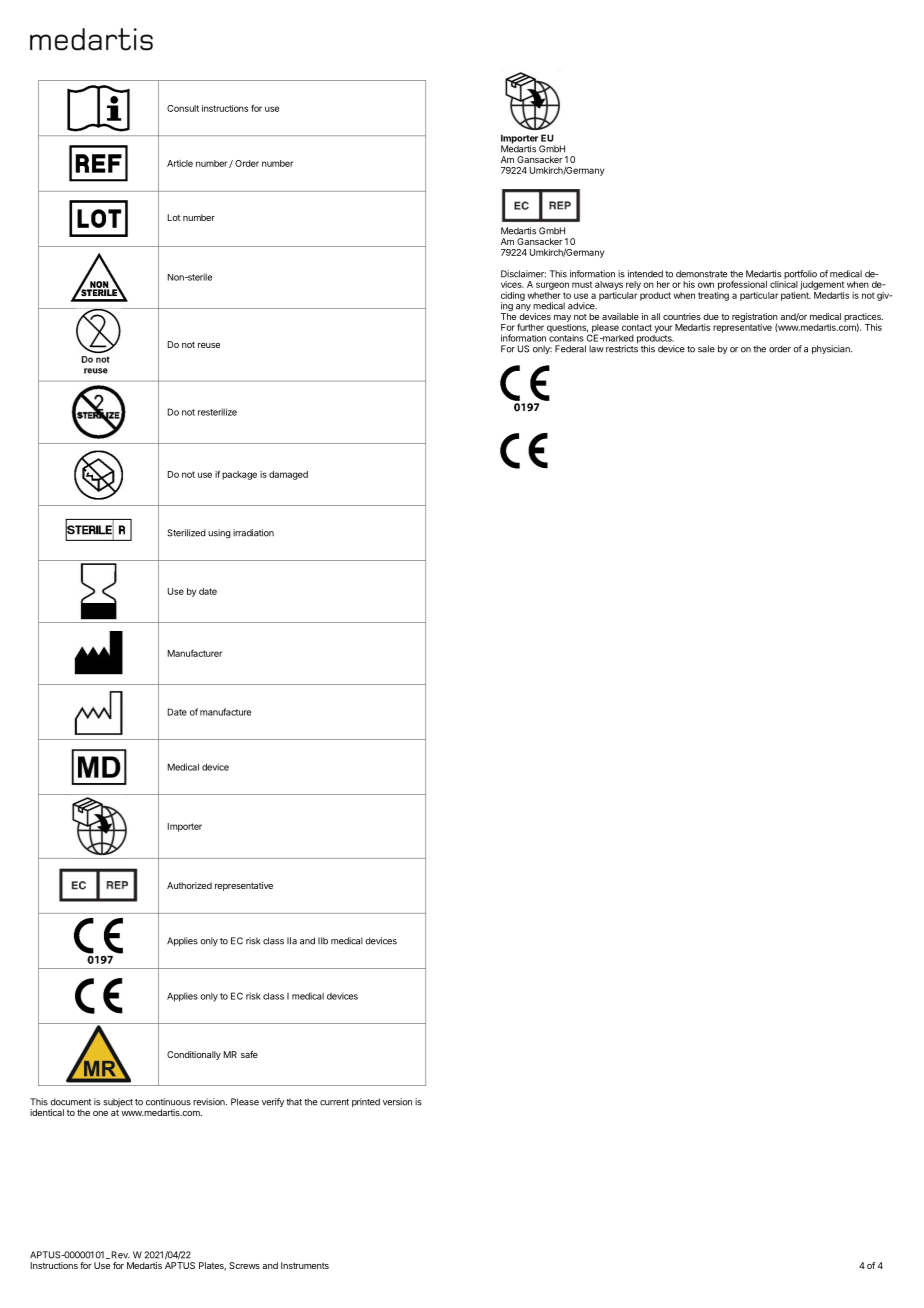 This document has width=924, height=1308. I want to click on Sterilized, so click(186, 533).
